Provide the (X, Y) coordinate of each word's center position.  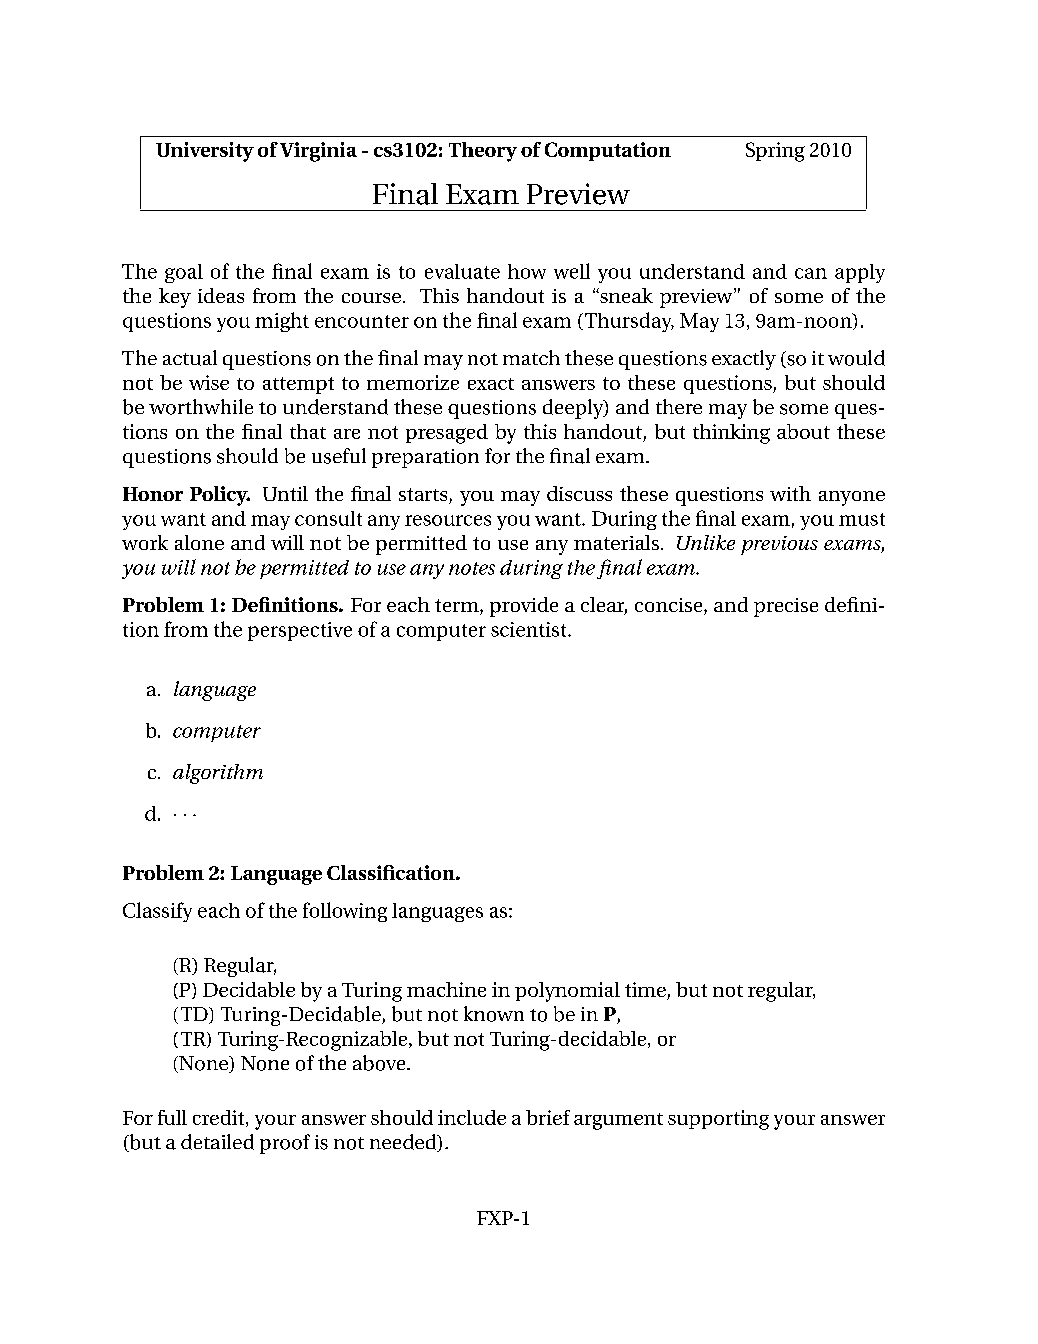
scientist (530, 629)
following (345, 912)
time (645, 989)
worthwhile (201, 407)
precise (786, 607)
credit (220, 1118)
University (205, 152)
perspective (300, 631)
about (803, 431)
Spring (775, 152)
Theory (483, 152)
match (531, 357)
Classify (157, 912)
